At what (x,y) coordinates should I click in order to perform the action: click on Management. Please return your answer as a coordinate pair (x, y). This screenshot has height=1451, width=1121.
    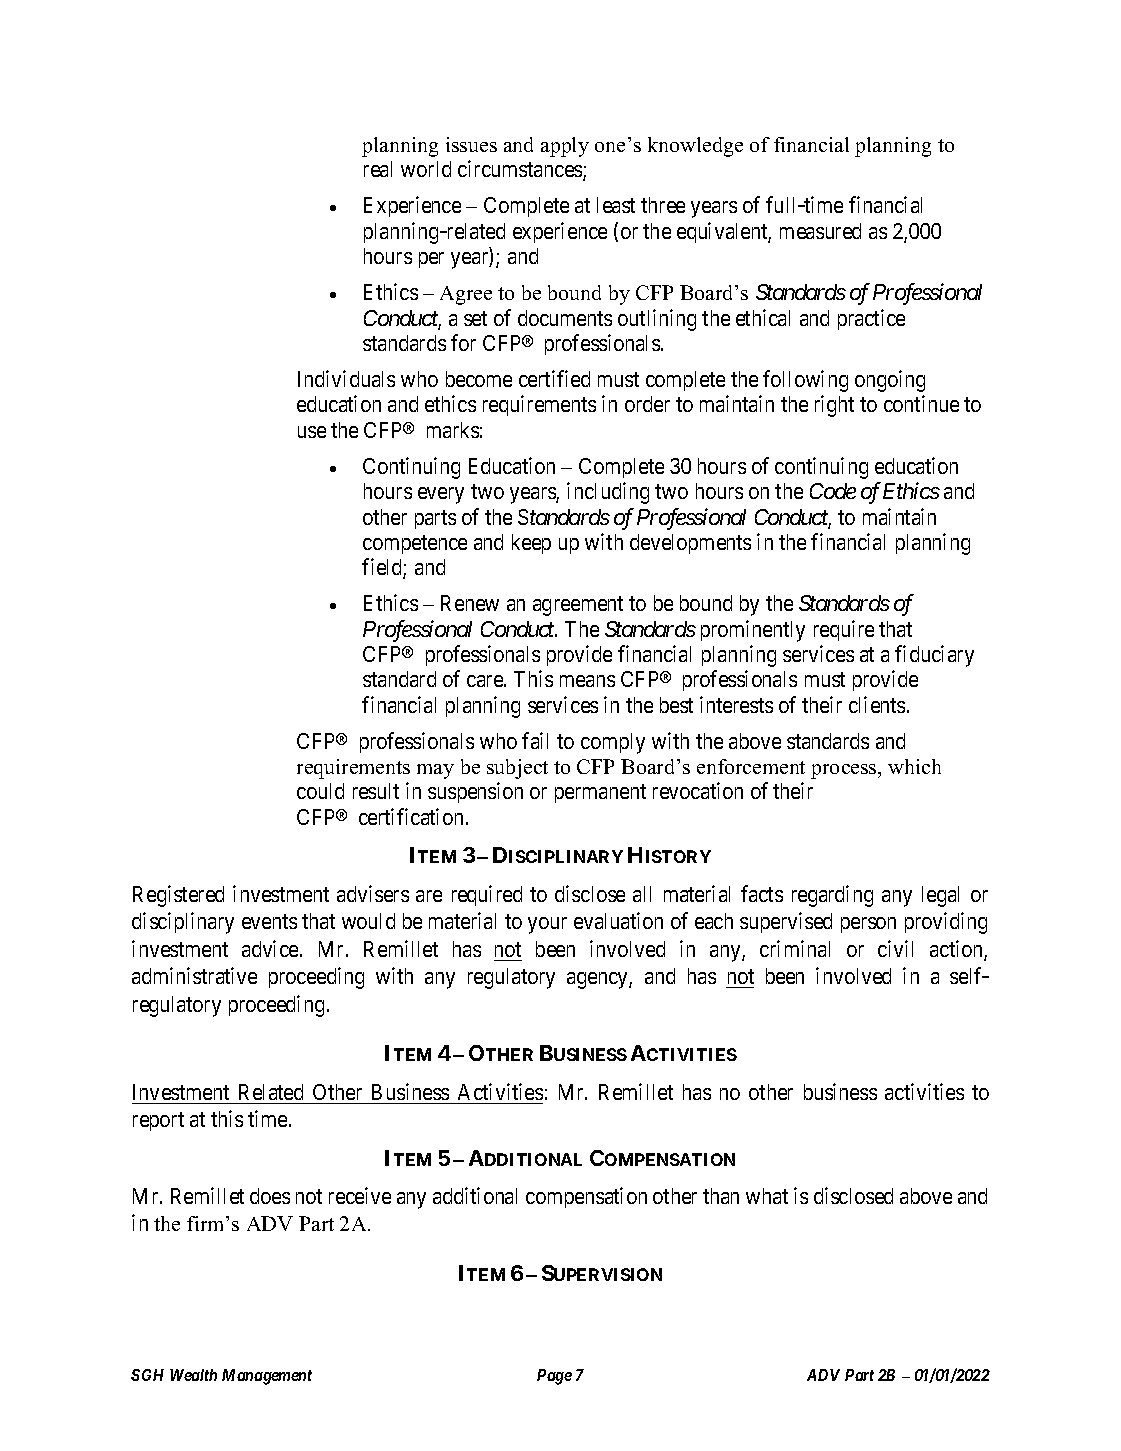
    Looking at the image, I should click on (267, 1377).
